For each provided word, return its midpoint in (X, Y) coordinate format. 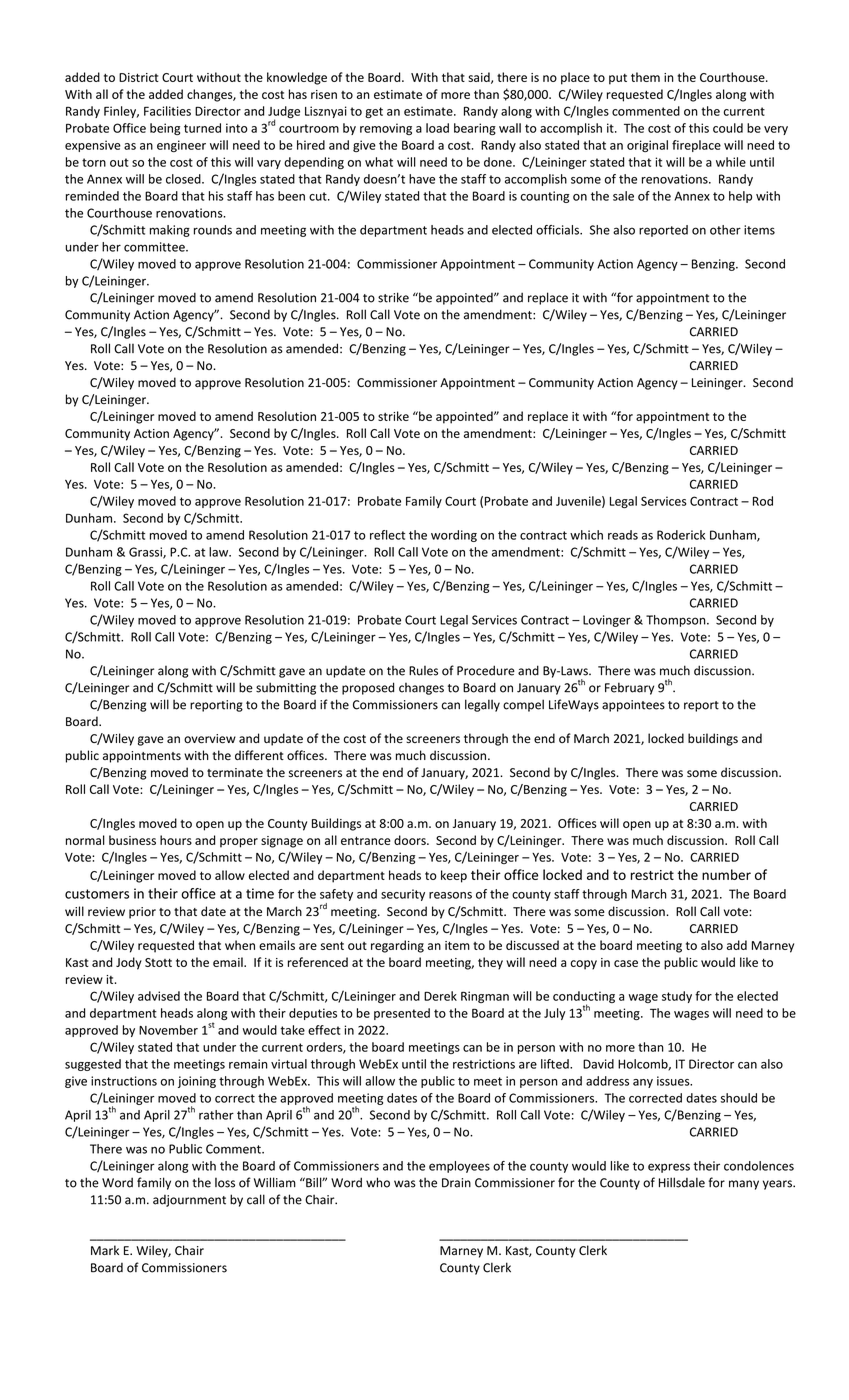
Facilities (167, 111)
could (728, 128)
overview (210, 739)
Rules (423, 671)
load (437, 128)
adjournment (189, 1201)
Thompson (677, 621)
